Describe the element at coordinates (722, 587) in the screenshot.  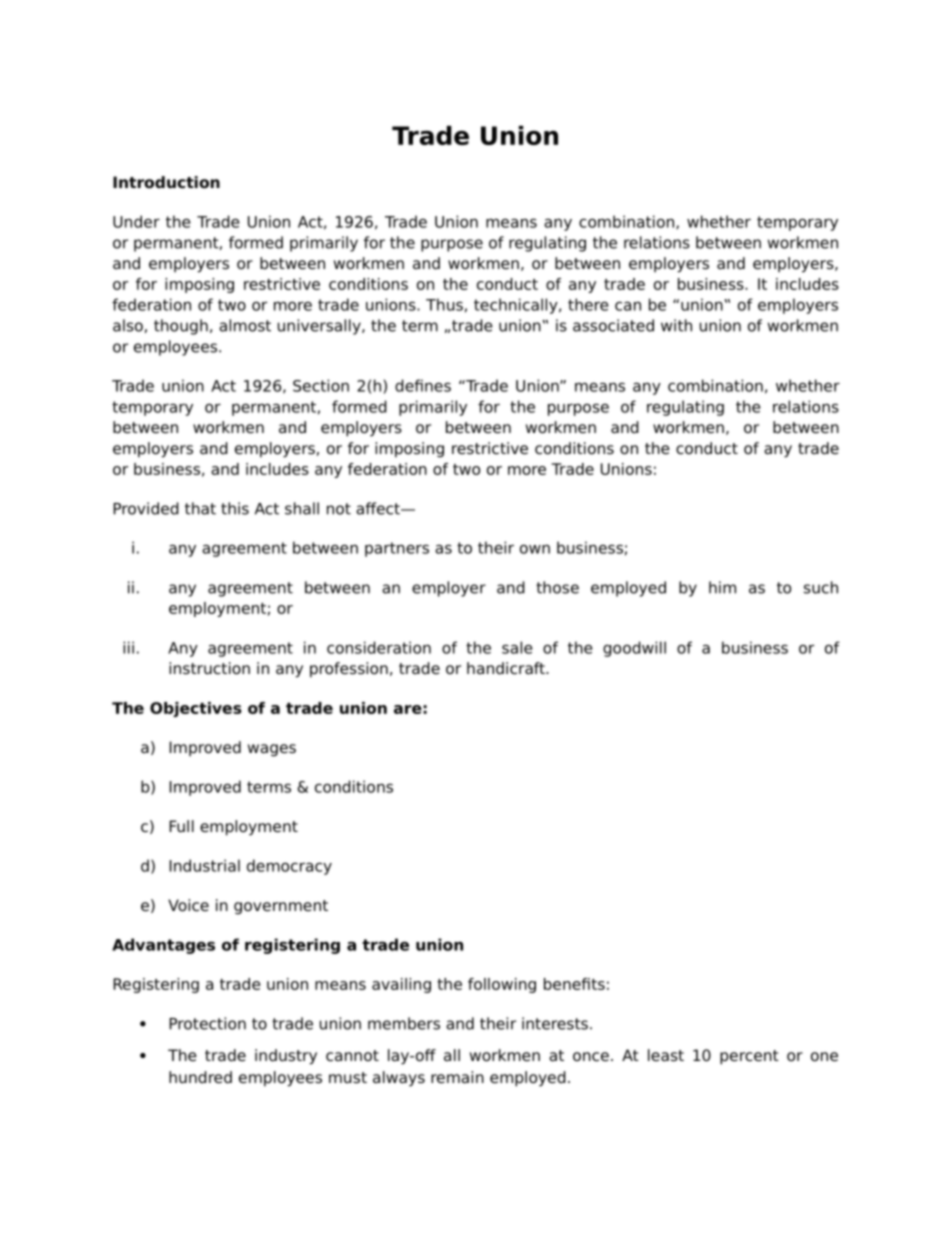
I see `him` at that location.
